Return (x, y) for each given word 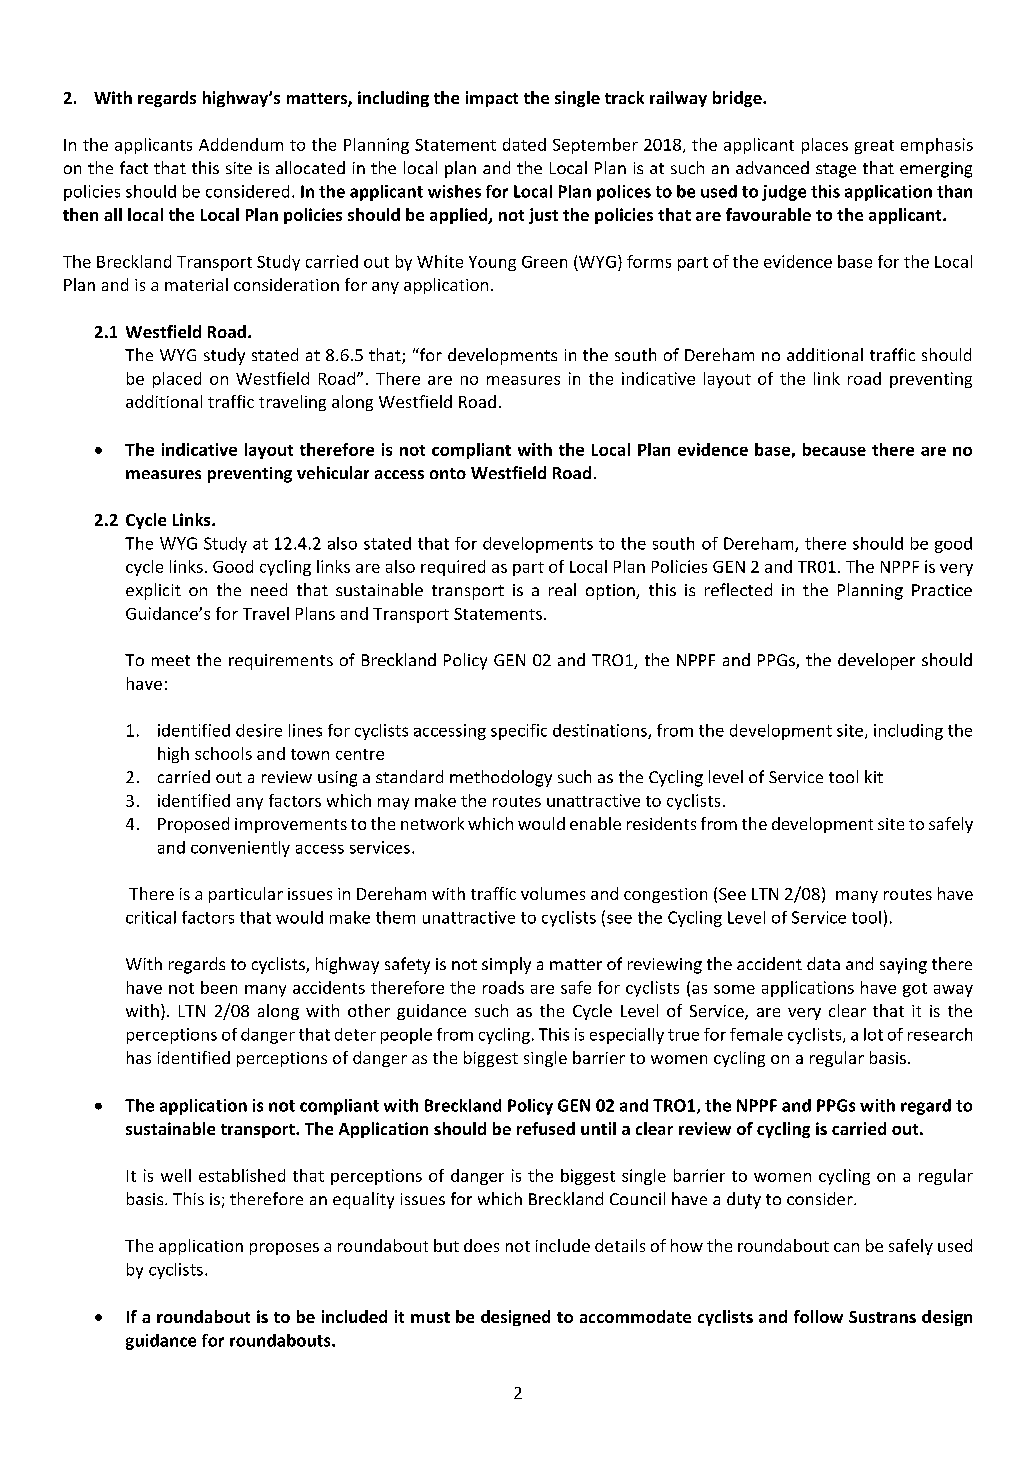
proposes (284, 1249)
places (825, 146)
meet (171, 660)
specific (519, 732)
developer (876, 661)
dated (524, 144)
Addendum (241, 144)
